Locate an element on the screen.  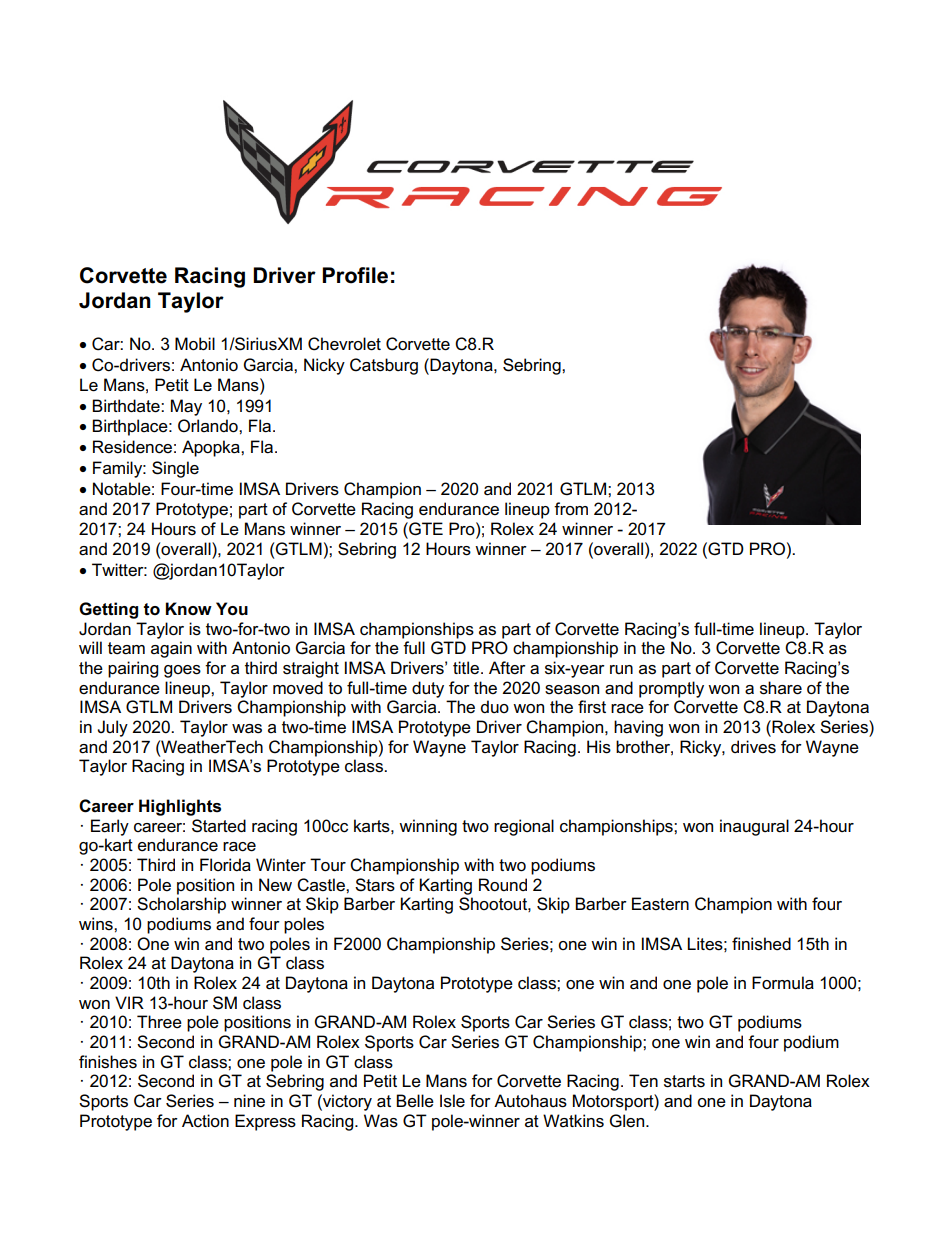
Isle is located at coordinates (452, 1101).
